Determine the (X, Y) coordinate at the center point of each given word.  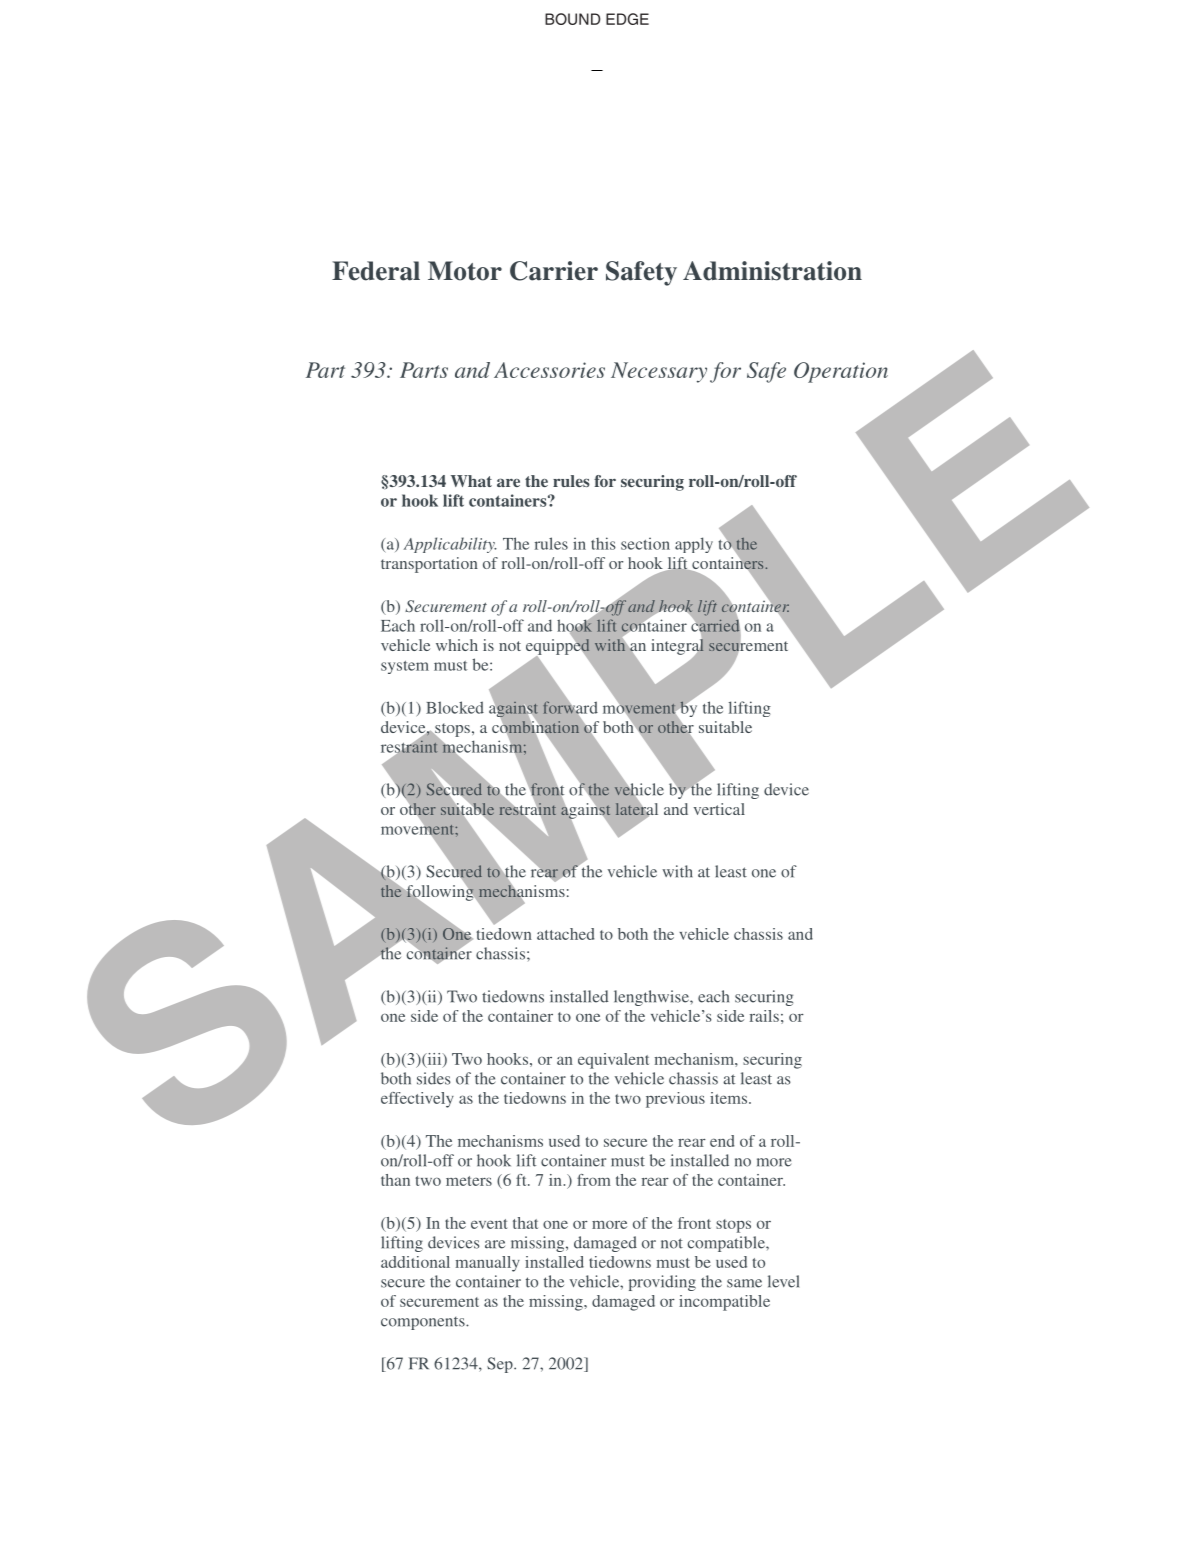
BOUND (572, 19)
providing (662, 1283)
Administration (772, 271)
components (424, 1323)
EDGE (627, 19)
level (783, 1281)
